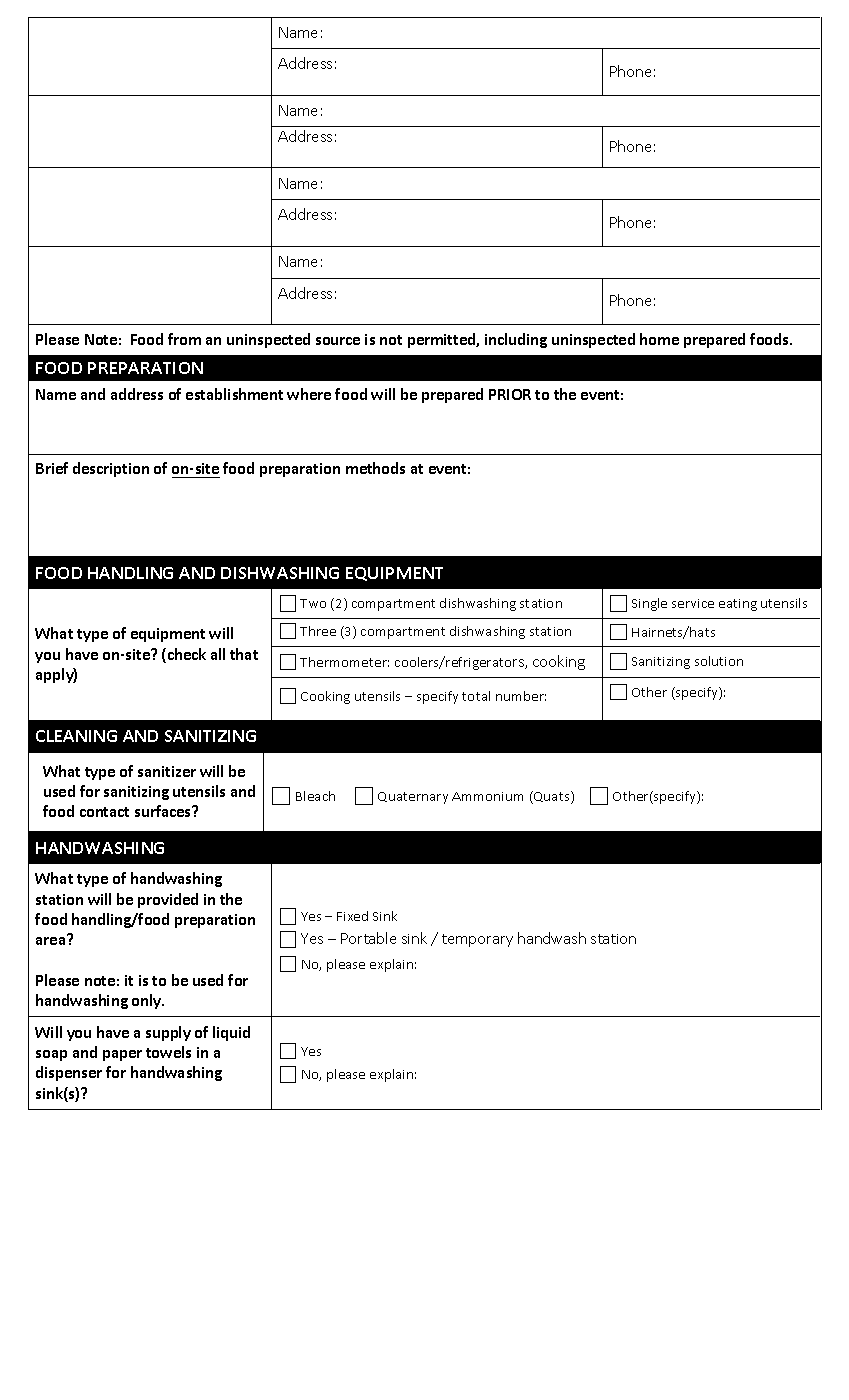  I want to click on paper, so click(122, 1055).
